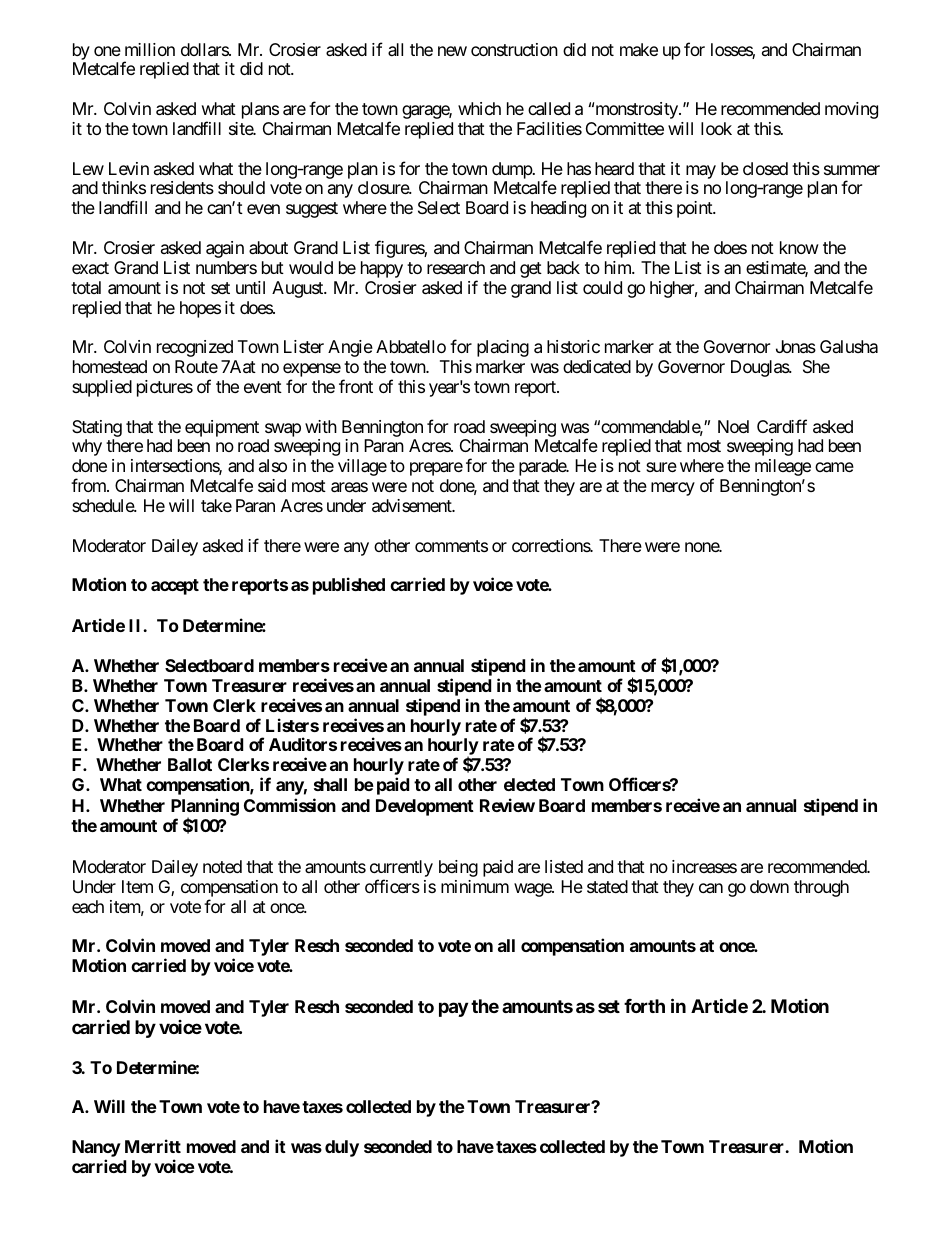 The width and height of the screenshot is (952, 1233). Describe the element at coordinates (716, 128) in the screenshot. I see `look` at that location.
